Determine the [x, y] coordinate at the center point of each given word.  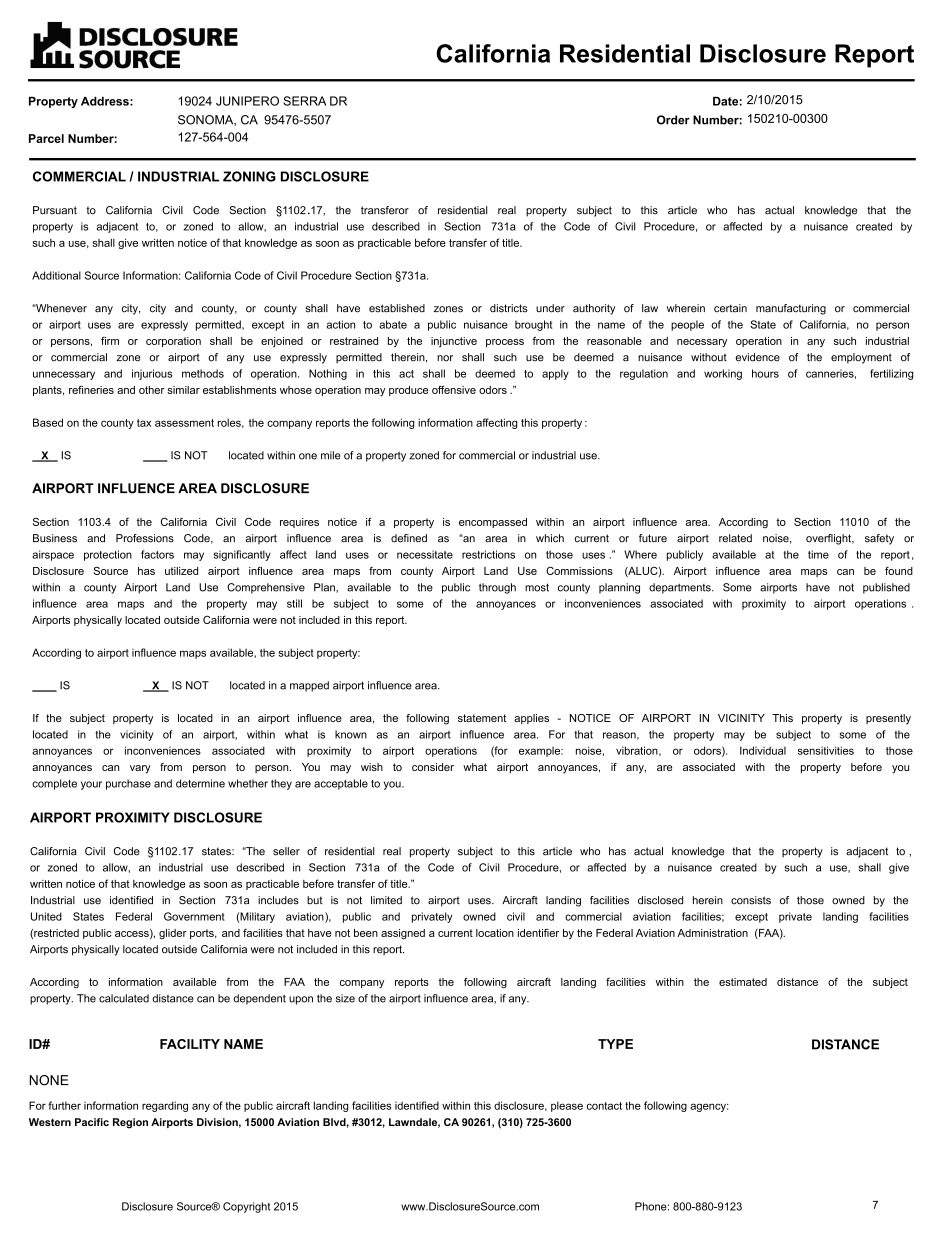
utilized [181, 571]
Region [130, 1123]
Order [673, 120]
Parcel [46, 138]
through [497, 588]
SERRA [304, 101]
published [886, 588]
